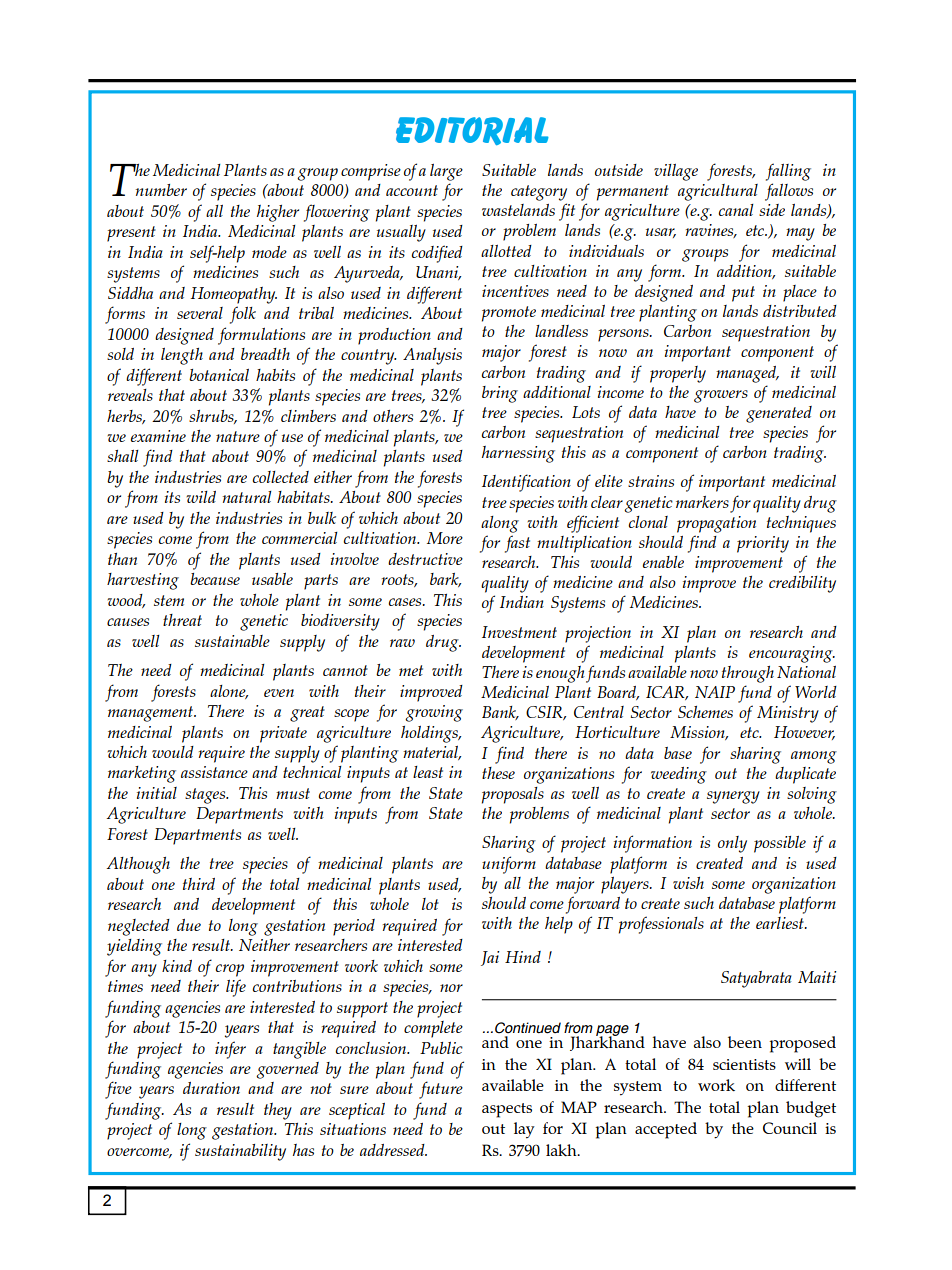  Describe the element at coordinates (211, 1088) in the image. I see `duration` at that location.
